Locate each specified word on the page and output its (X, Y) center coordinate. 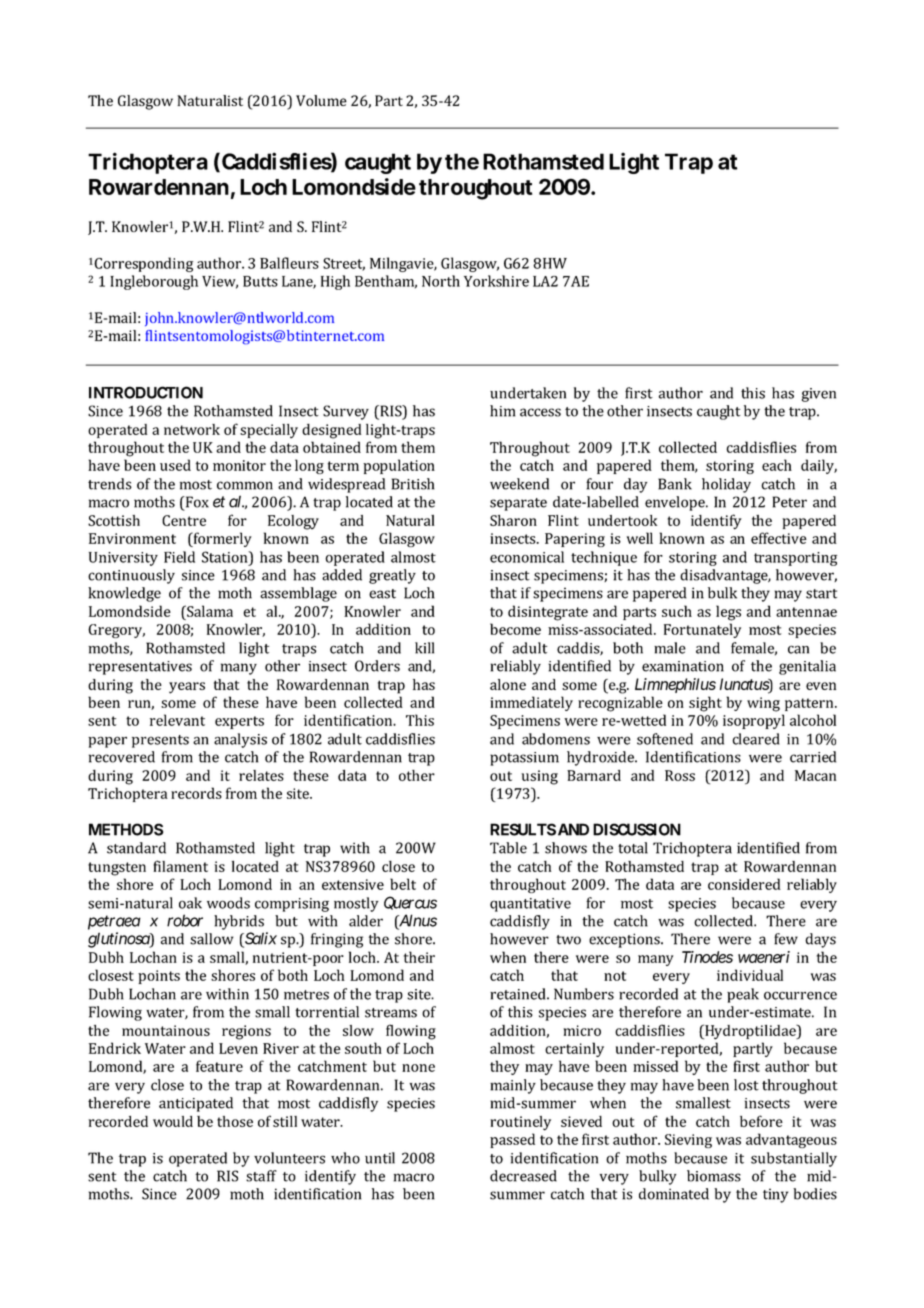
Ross (680, 775)
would (173, 1121)
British (413, 484)
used (175, 465)
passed (512, 1140)
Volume (321, 100)
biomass (714, 1176)
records (196, 793)
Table (508, 848)
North (441, 281)
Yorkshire (496, 281)
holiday (726, 485)
